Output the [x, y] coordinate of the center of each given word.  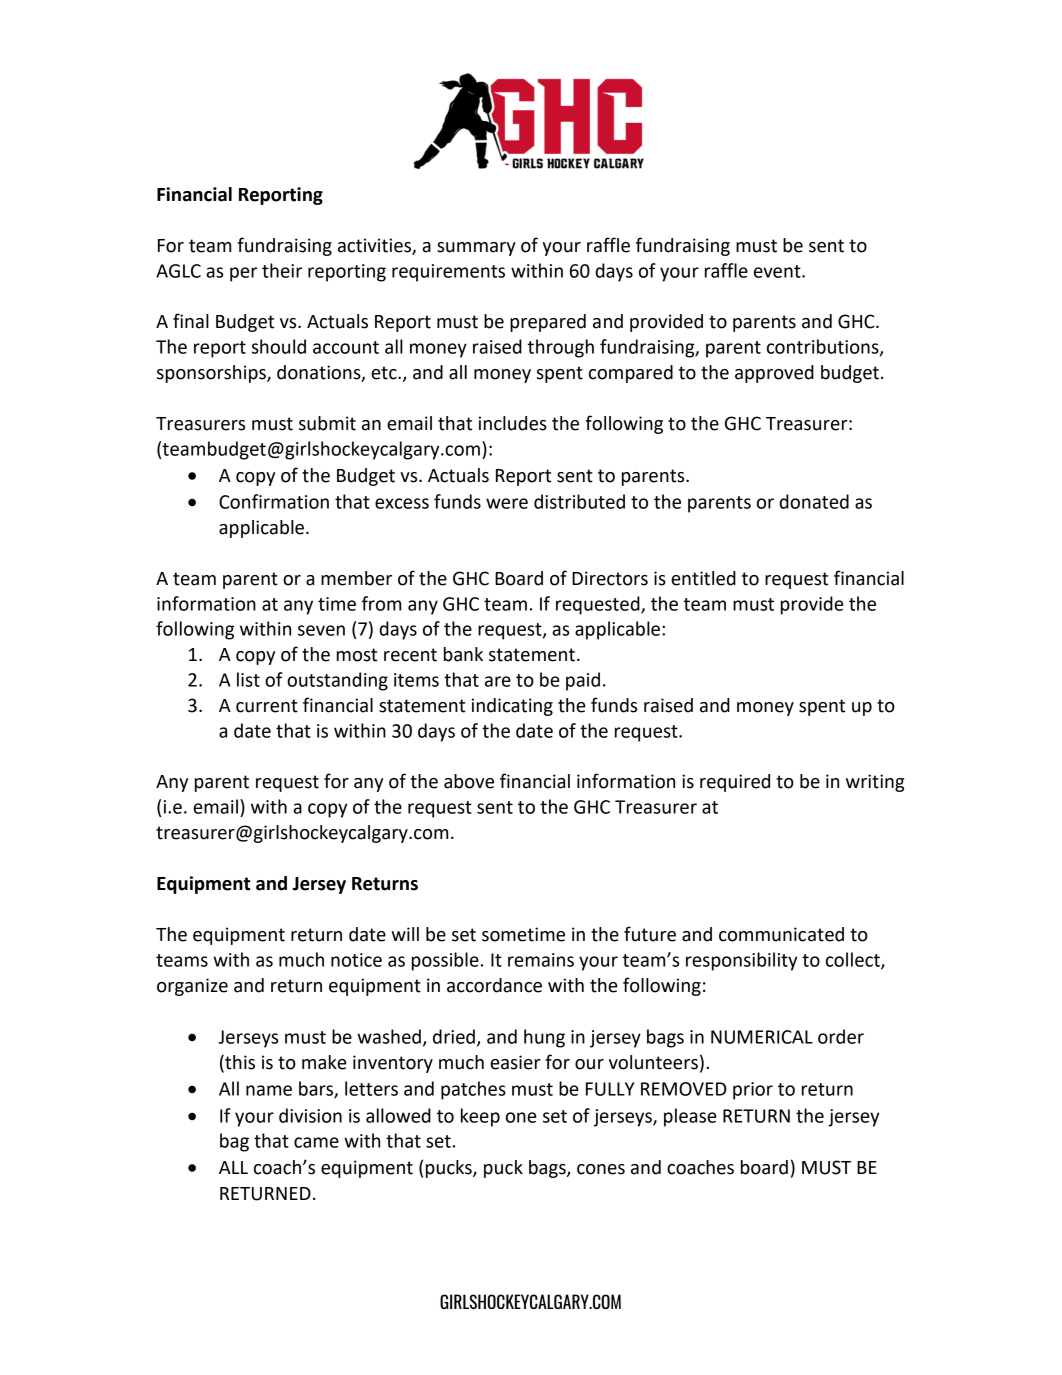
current [267, 706]
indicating [512, 707]
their [282, 270]
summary [476, 249]
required [735, 783]
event [778, 271]
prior [753, 1091]
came [316, 1142]
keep [480, 1117]
